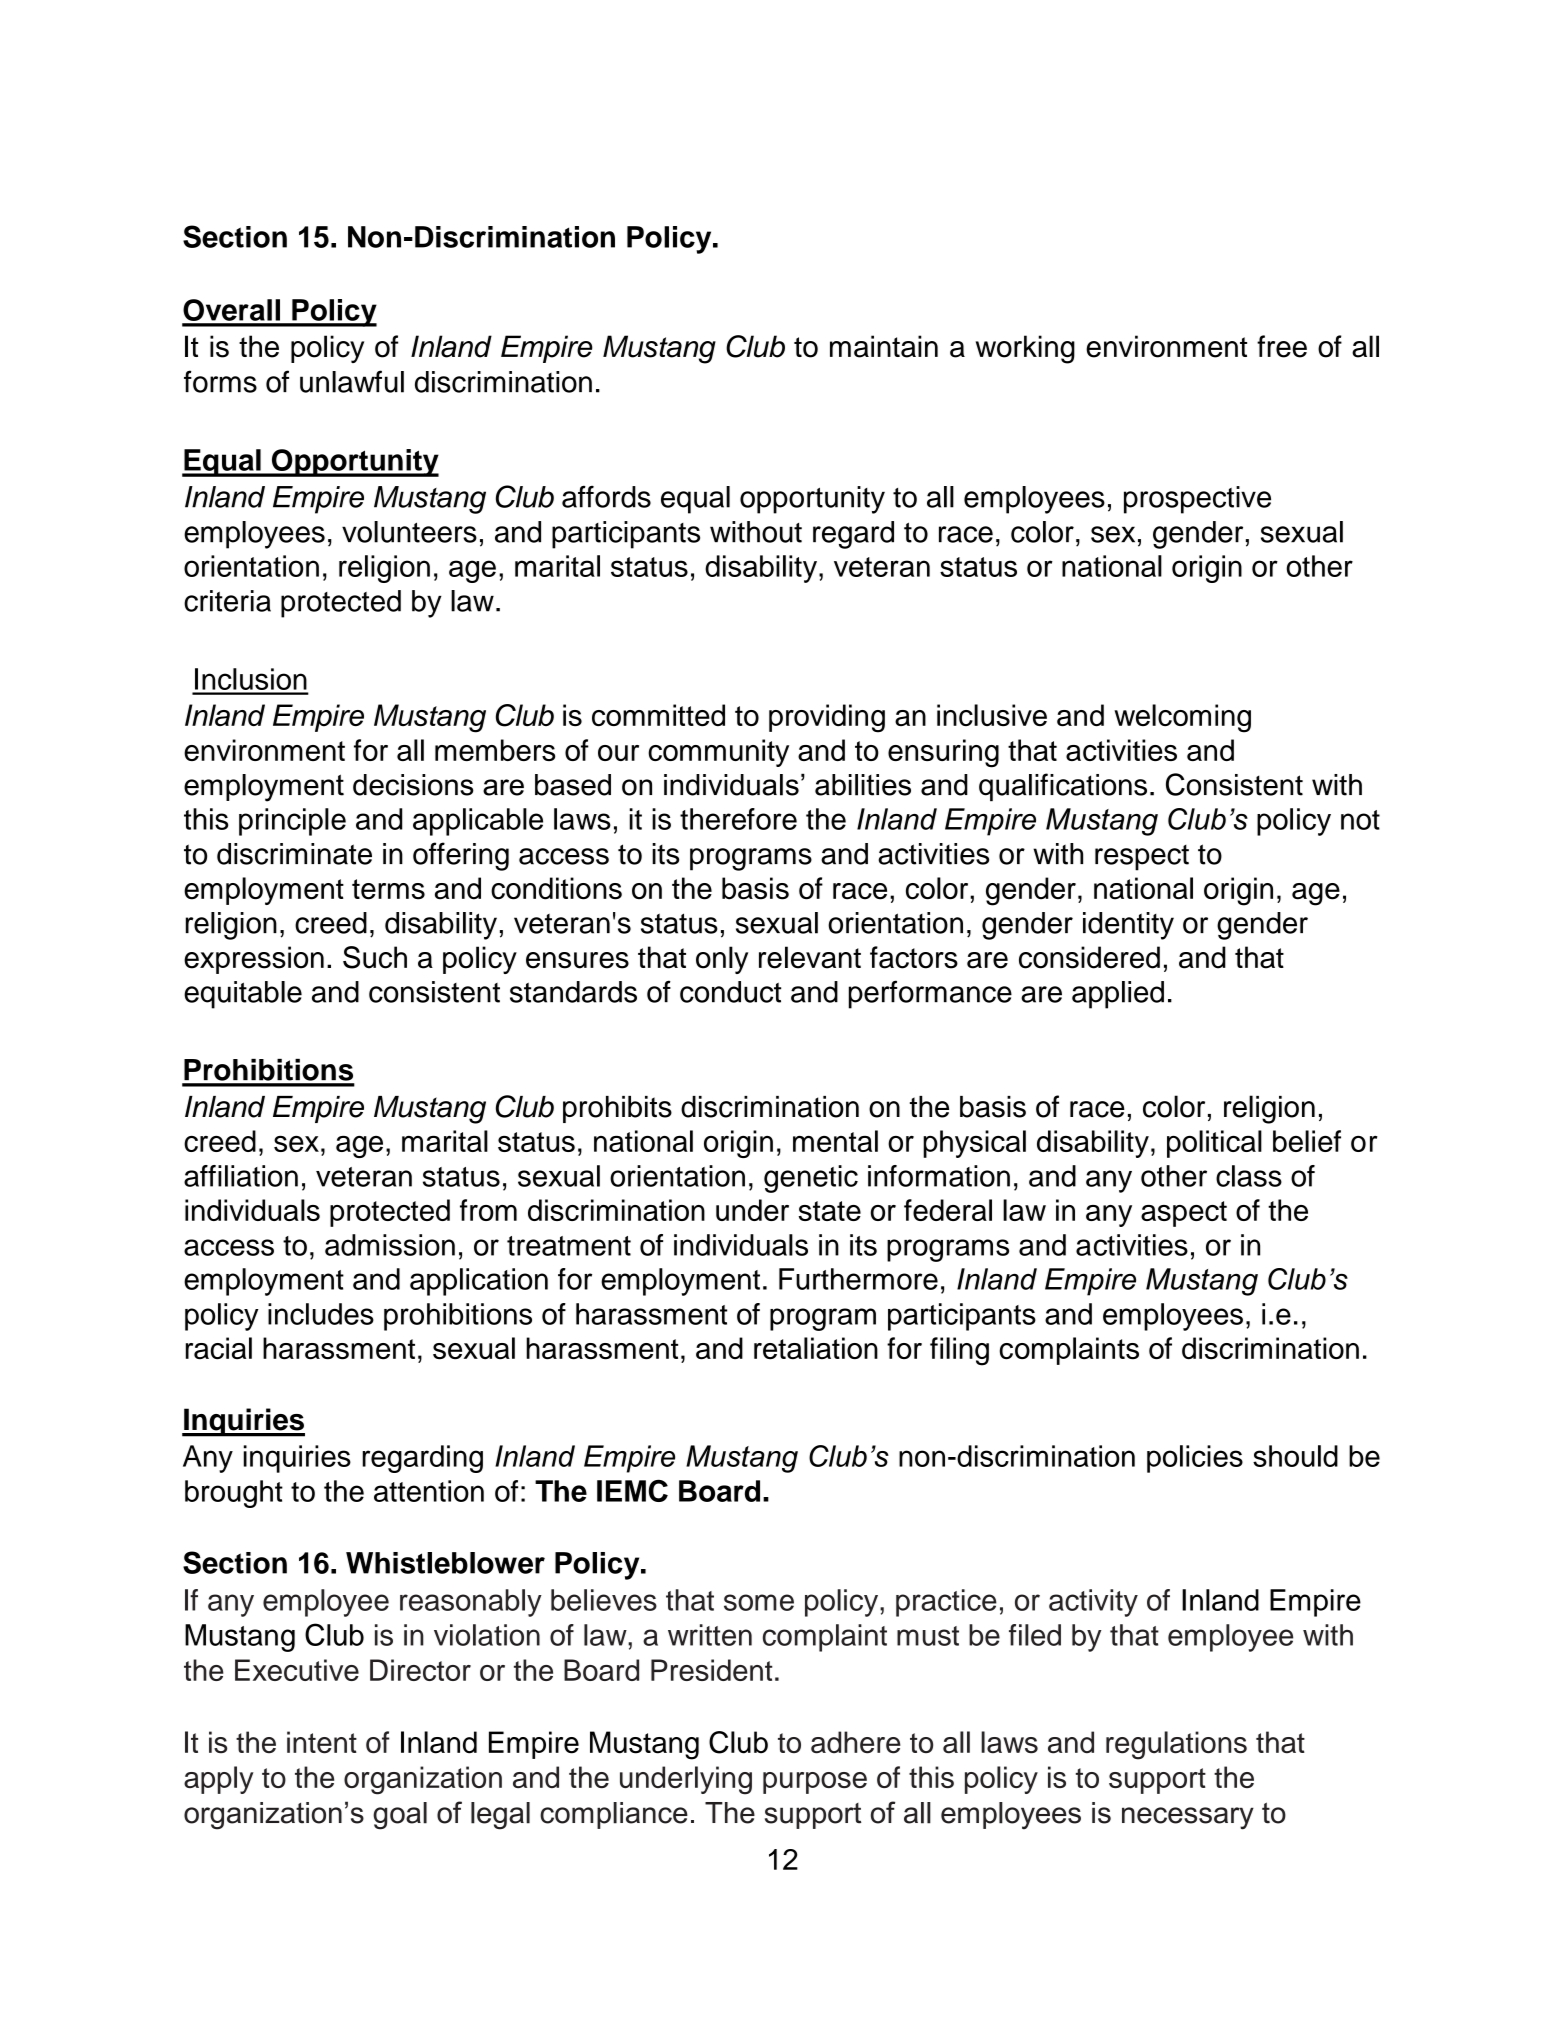 This page has height=2025, width=1565. What do you see at coordinates (884, 346) in the page?
I see `maintain` at bounding box center [884, 346].
